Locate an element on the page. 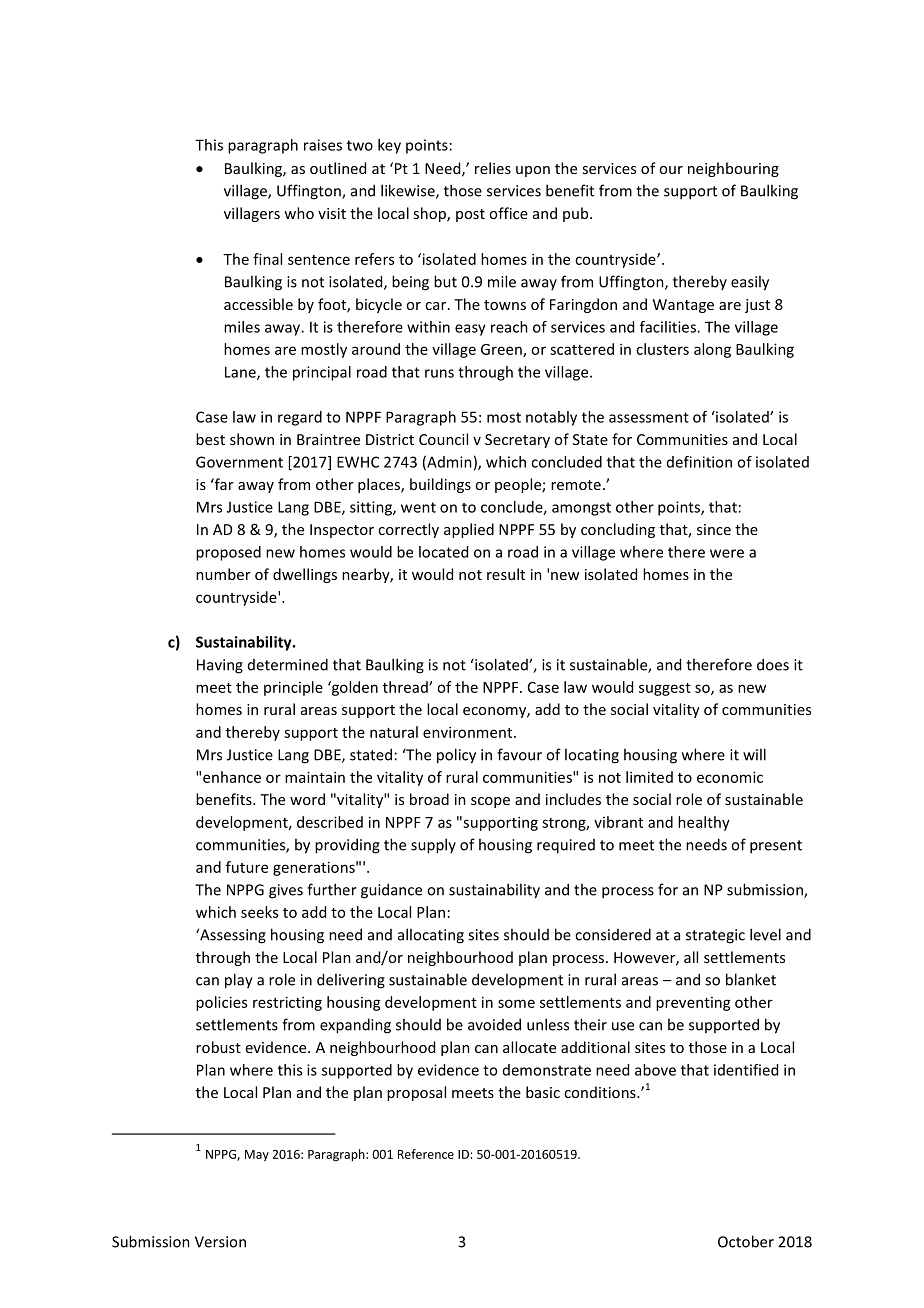 This page has height=1308, width=924. who is located at coordinates (299, 213).
